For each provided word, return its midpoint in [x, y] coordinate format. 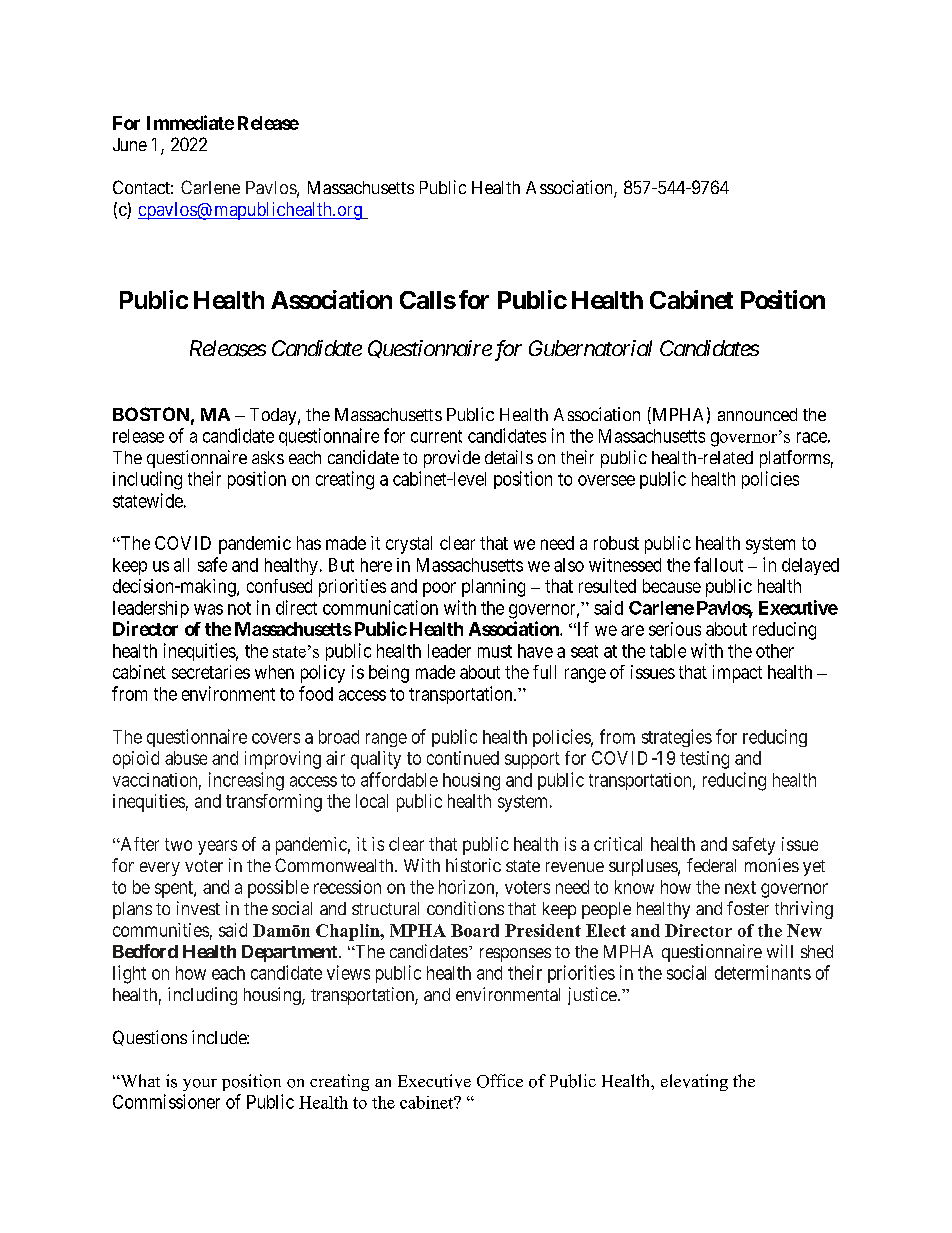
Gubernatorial [590, 348]
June [130, 144]
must [495, 651]
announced [757, 414]
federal [711, 865]
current [436, 436]
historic [473, 865]
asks [268, 457]
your [200, 1085]
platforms [795, 459]
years [217, 847]
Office [500, 1081]
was [208, 609]
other [775, 651]
